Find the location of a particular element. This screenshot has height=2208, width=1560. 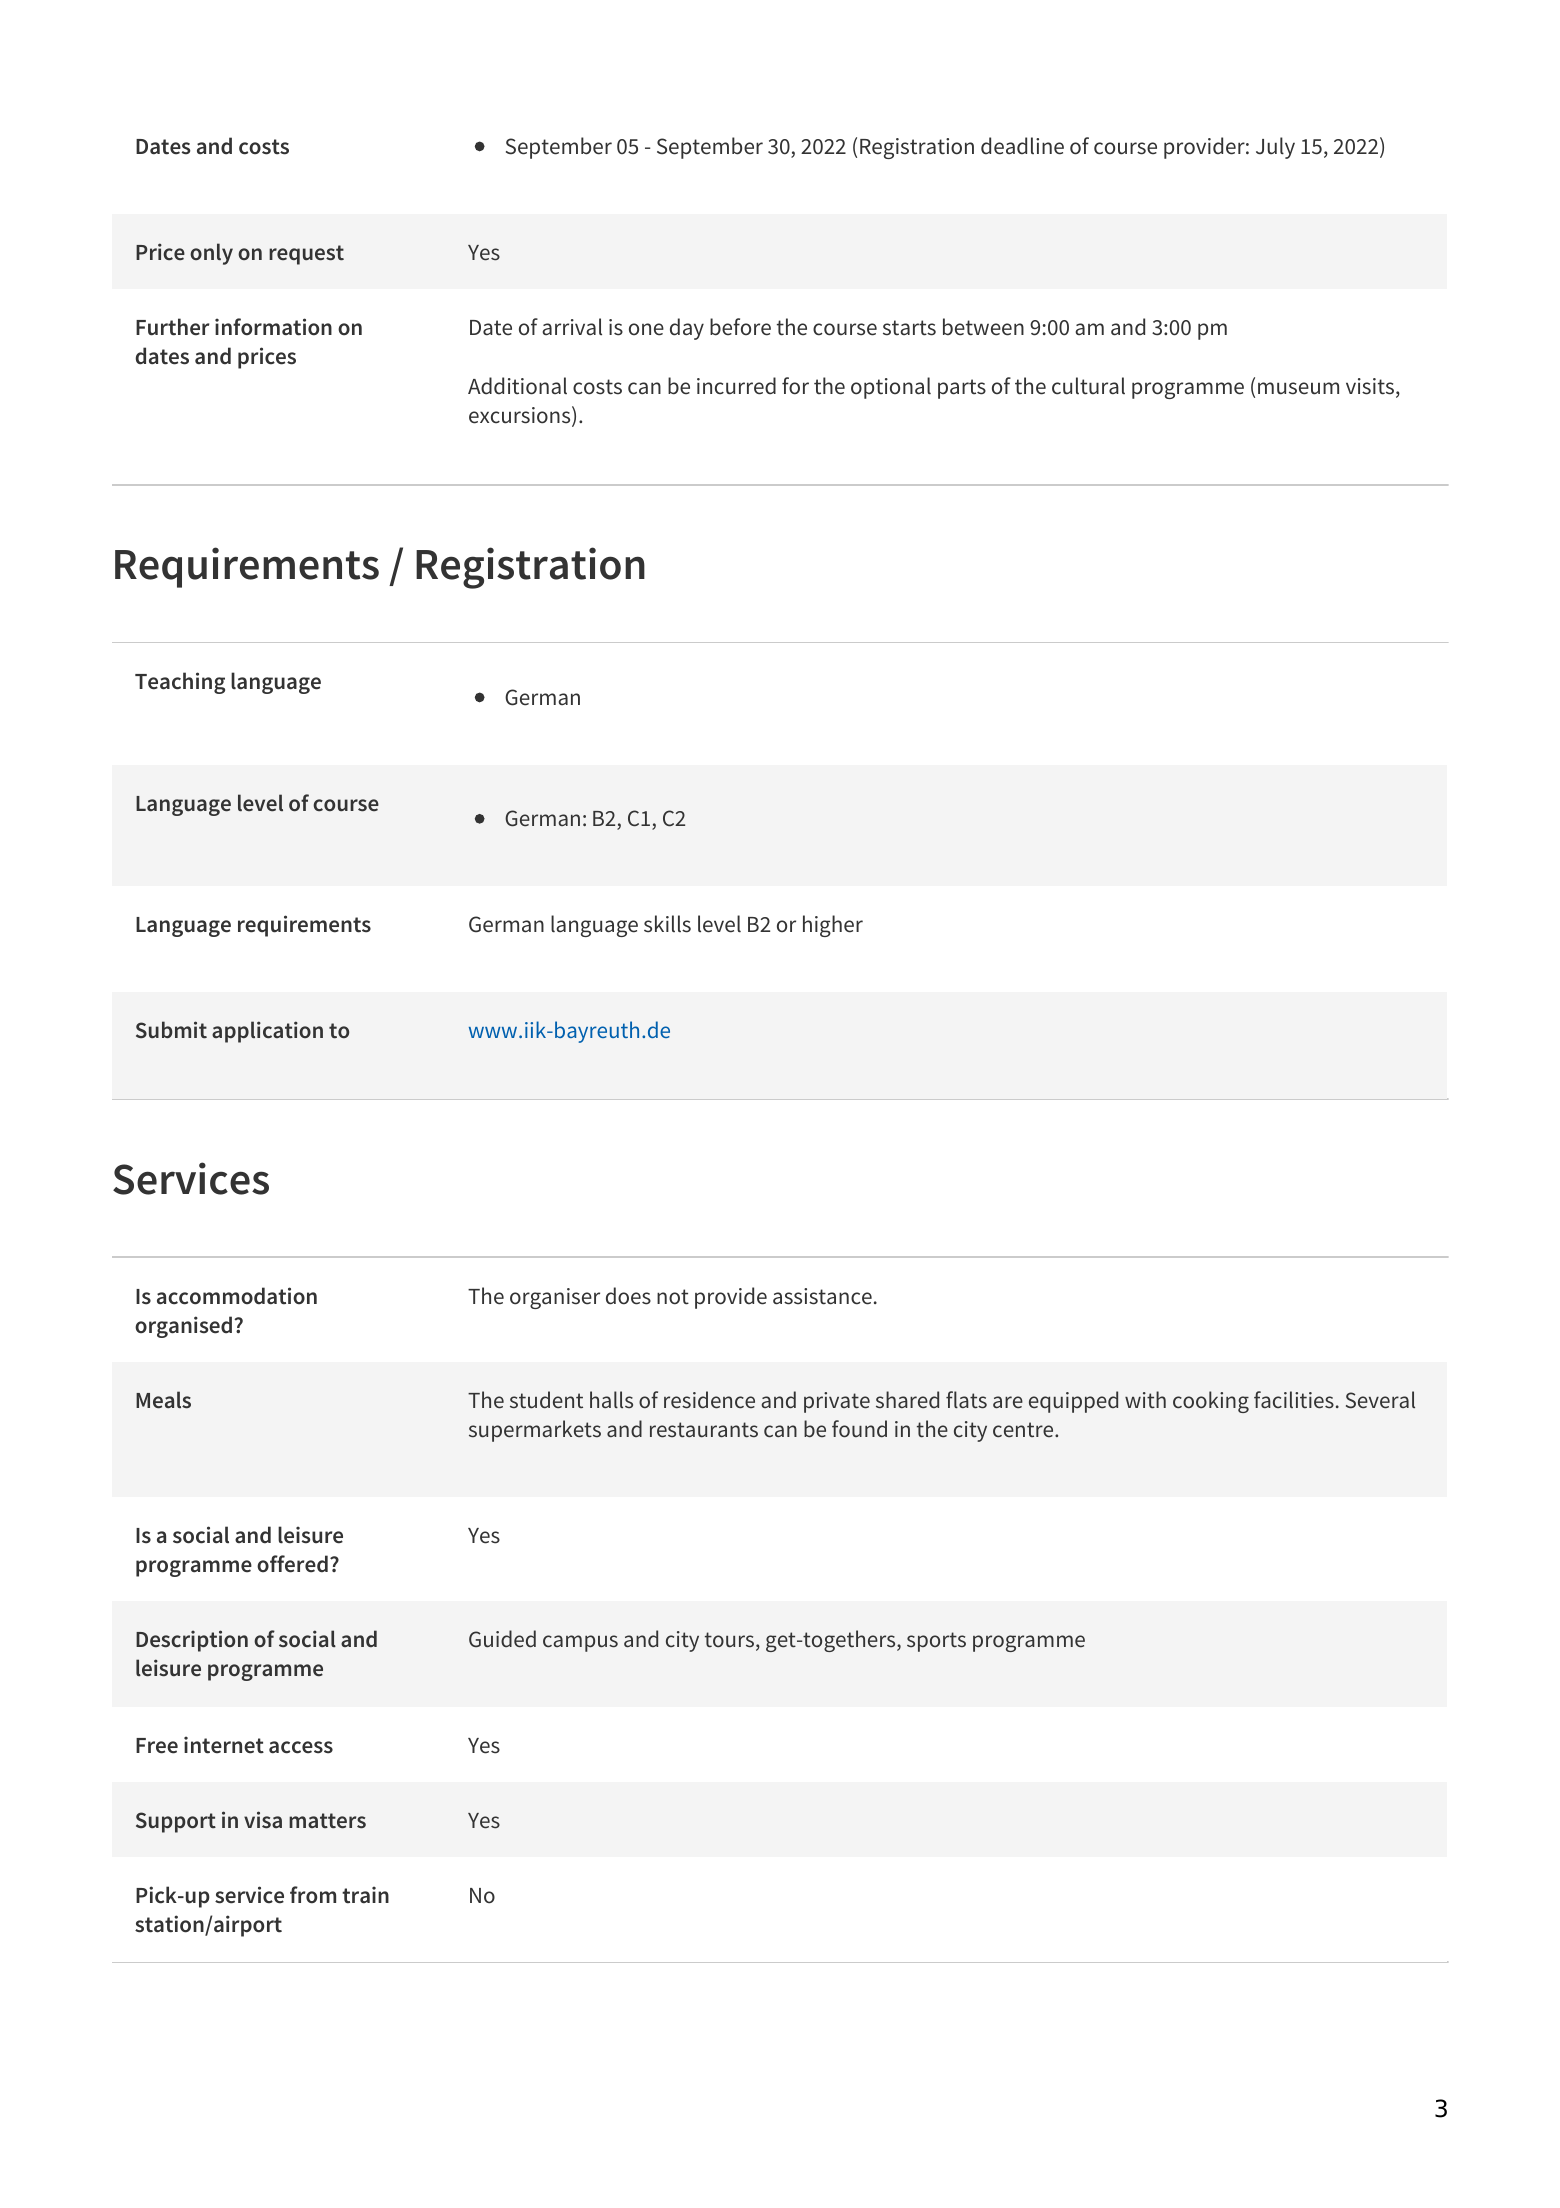

July is located at coordinates (1275, 148).
